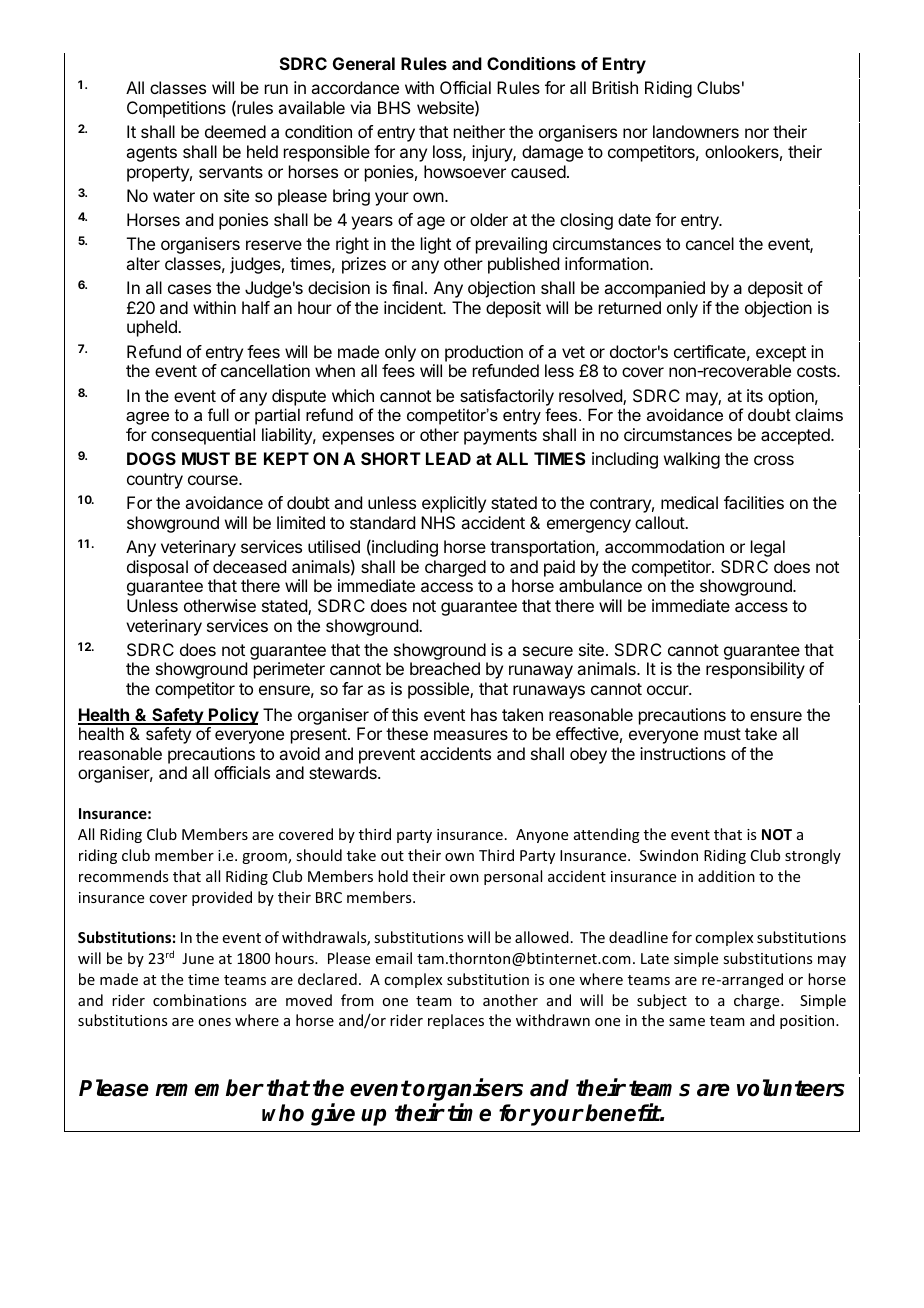  What do you see at coordinates (781, 354) in the document?
I see `except` at bounding box center [781, 354].
